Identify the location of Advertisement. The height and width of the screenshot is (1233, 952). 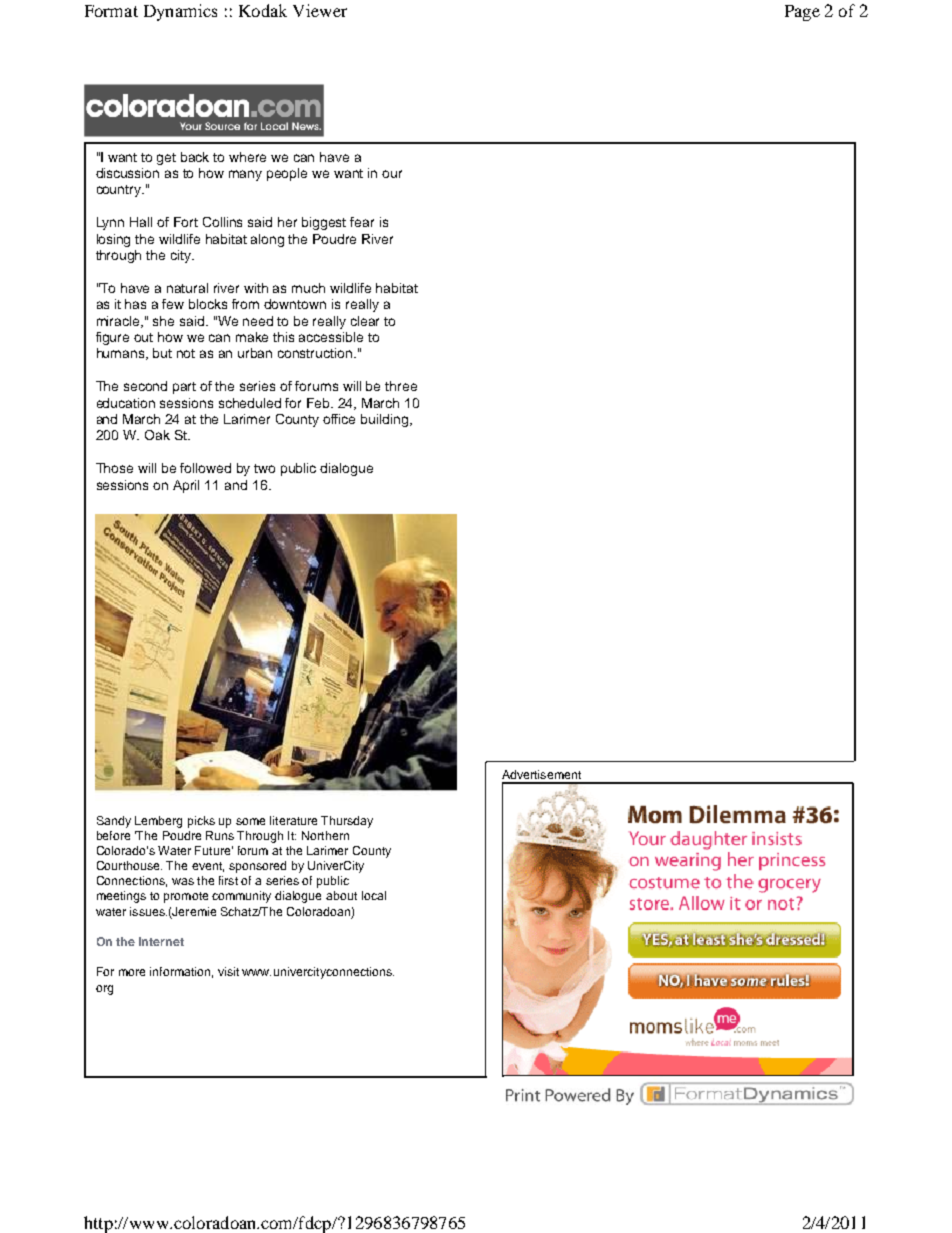
(541, 774).
